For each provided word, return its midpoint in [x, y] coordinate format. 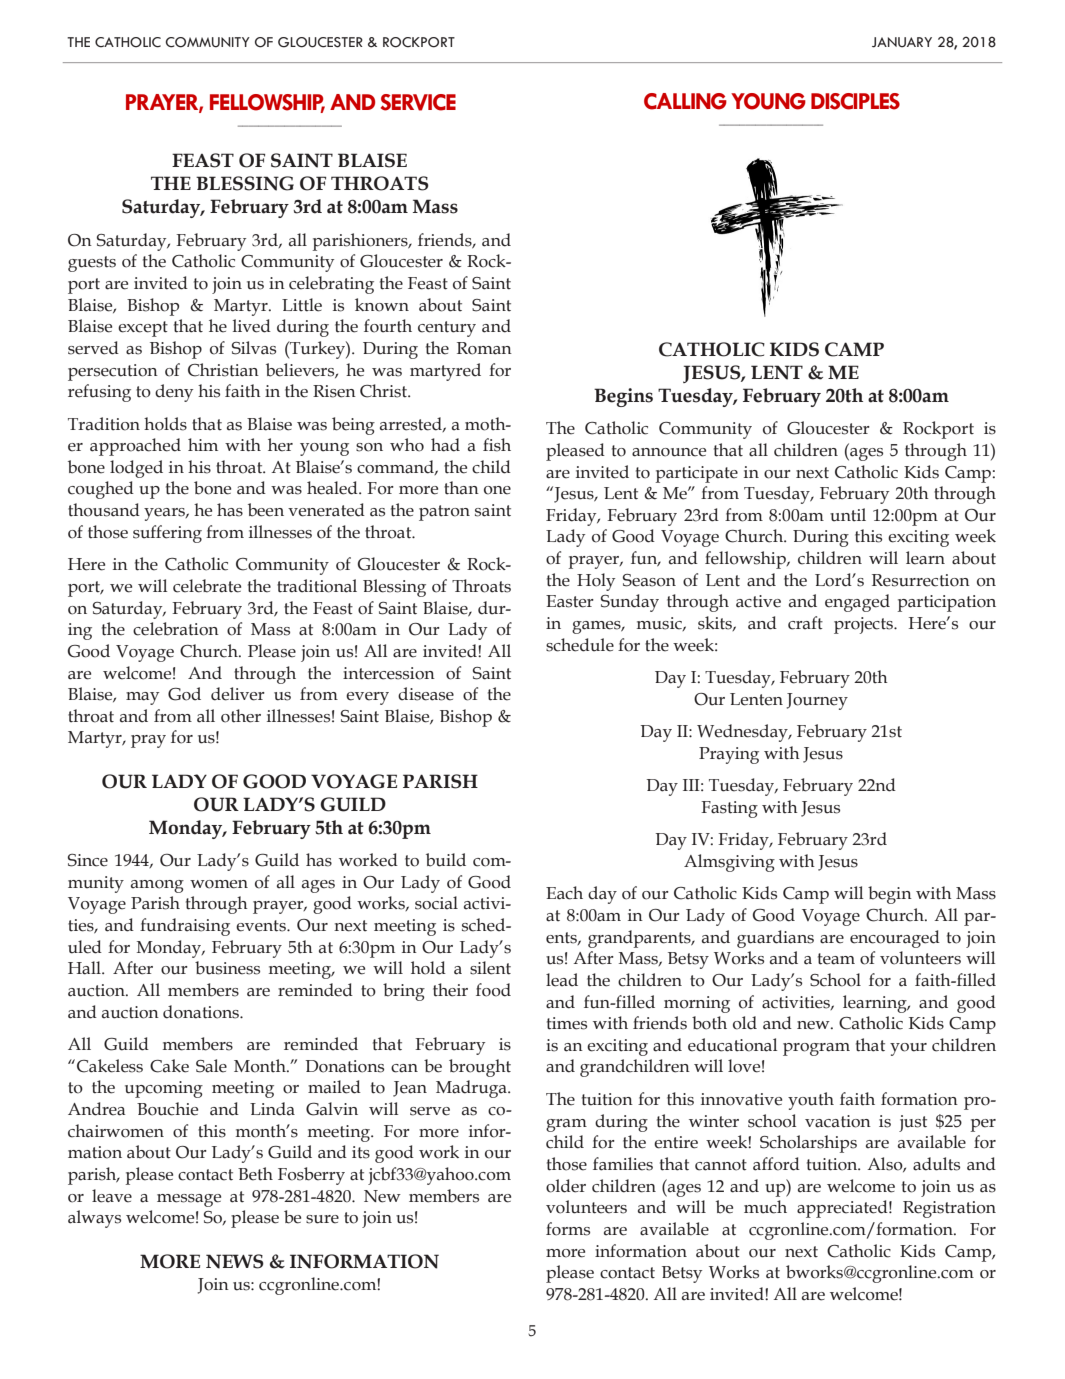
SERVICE [418, 102]
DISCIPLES [855, 101]
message [189, 1200]
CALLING [685, 101]
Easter [570, 601]
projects [864, 625]
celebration [176, 629]
